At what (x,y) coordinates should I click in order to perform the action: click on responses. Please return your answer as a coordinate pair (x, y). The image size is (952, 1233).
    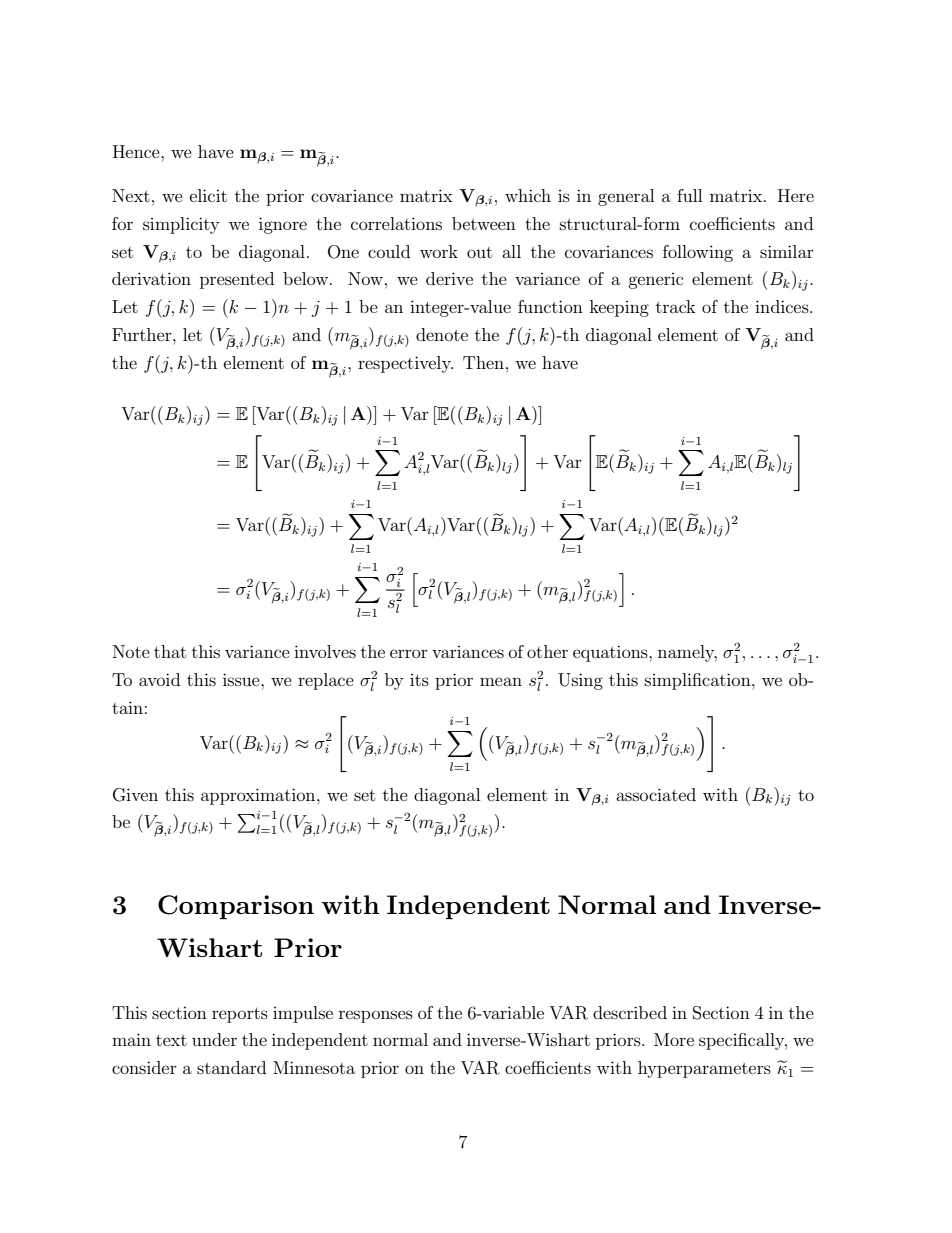
    Looking at the image, I should click on (376, 1016).
